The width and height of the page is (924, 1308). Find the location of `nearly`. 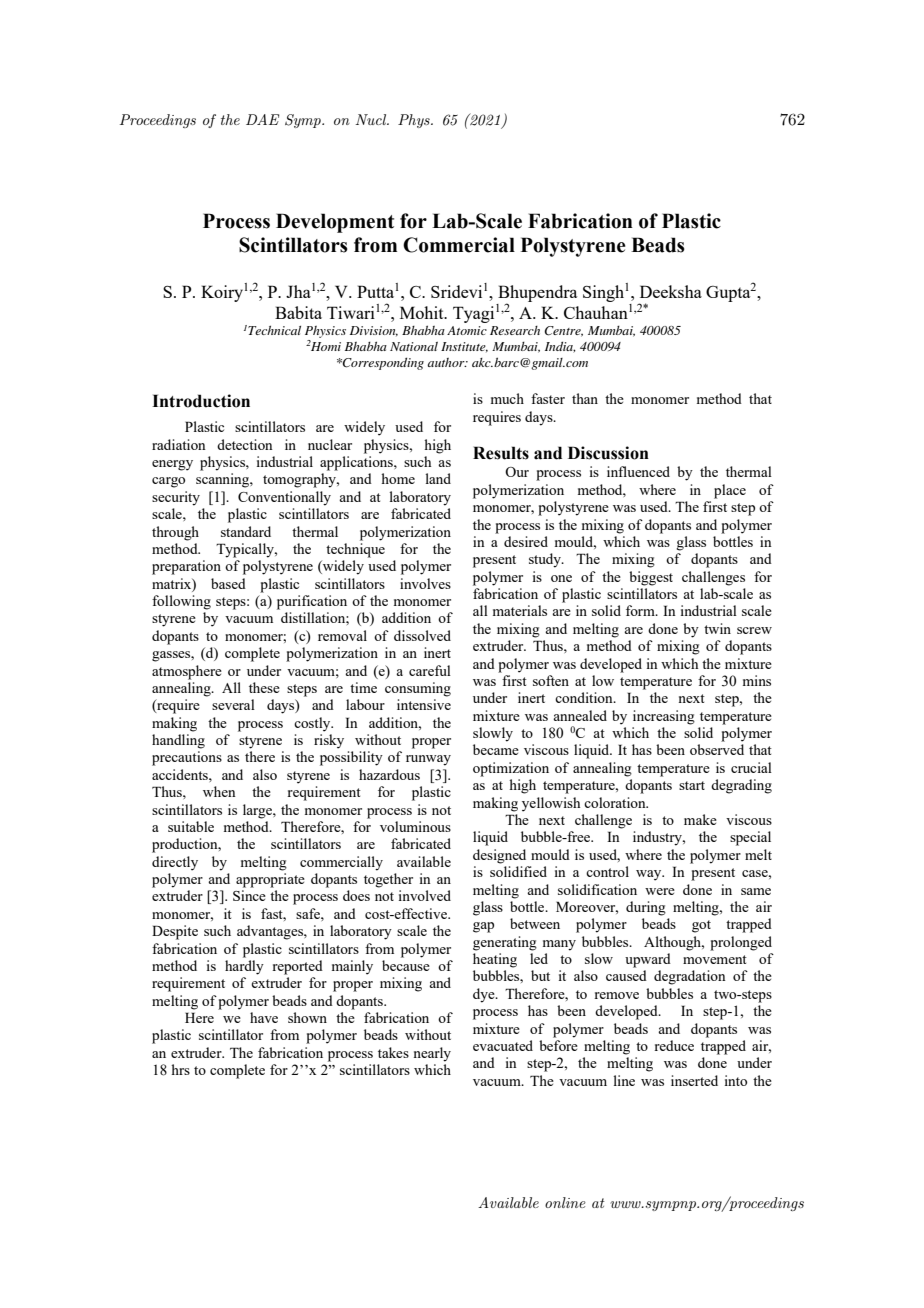

nearly is located at coordinates (432, 1054).
